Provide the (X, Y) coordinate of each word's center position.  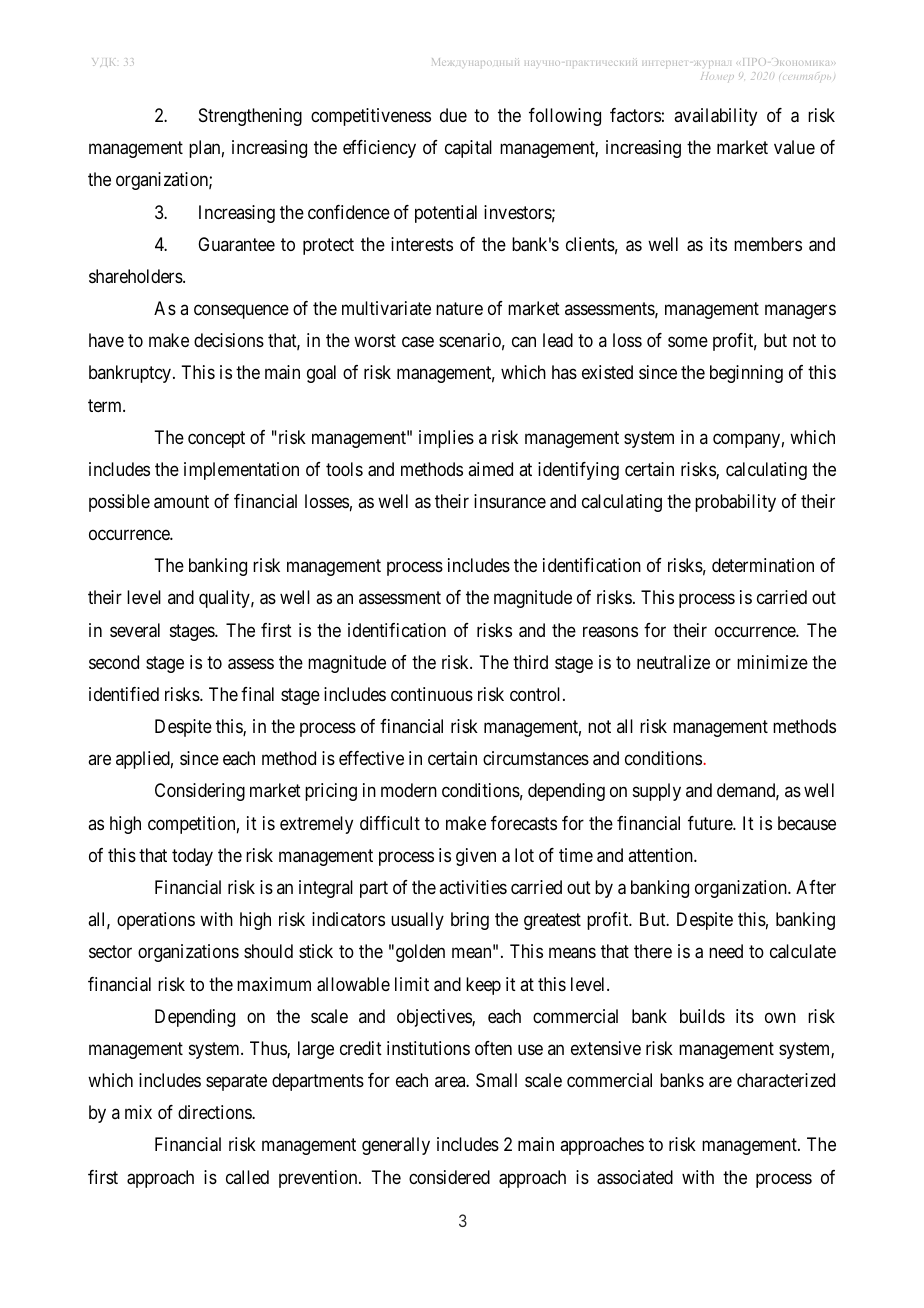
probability (735, 503)
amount (181, 502)
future (711, 823)
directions (215, 1112)
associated (635, 1177)
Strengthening (250, 117)
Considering (200, 792)
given (476, 857)
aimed (490, 469)
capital (468, 149)
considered (449, 1177)
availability (715, 117)
